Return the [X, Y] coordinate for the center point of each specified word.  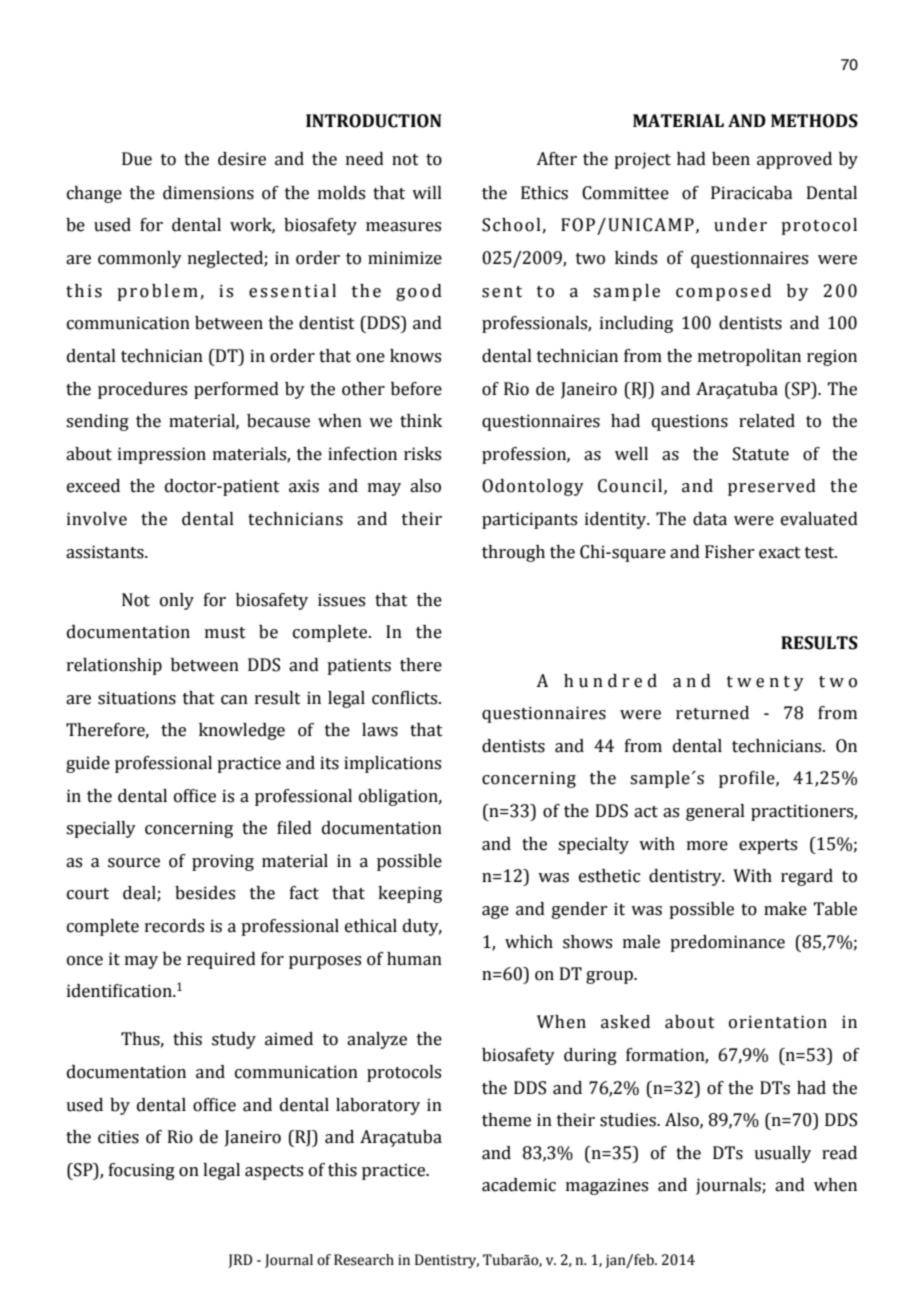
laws [380, 730]
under [740, 225]
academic [519, 1185]
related [767, 421]
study [234, 1040]
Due [137, 159]
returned [712, 713]
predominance [727, 943]
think [421, 421]
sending [97, 422]
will [427, 192]
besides [205, 893]
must [225, 633]
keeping [410, 894]
